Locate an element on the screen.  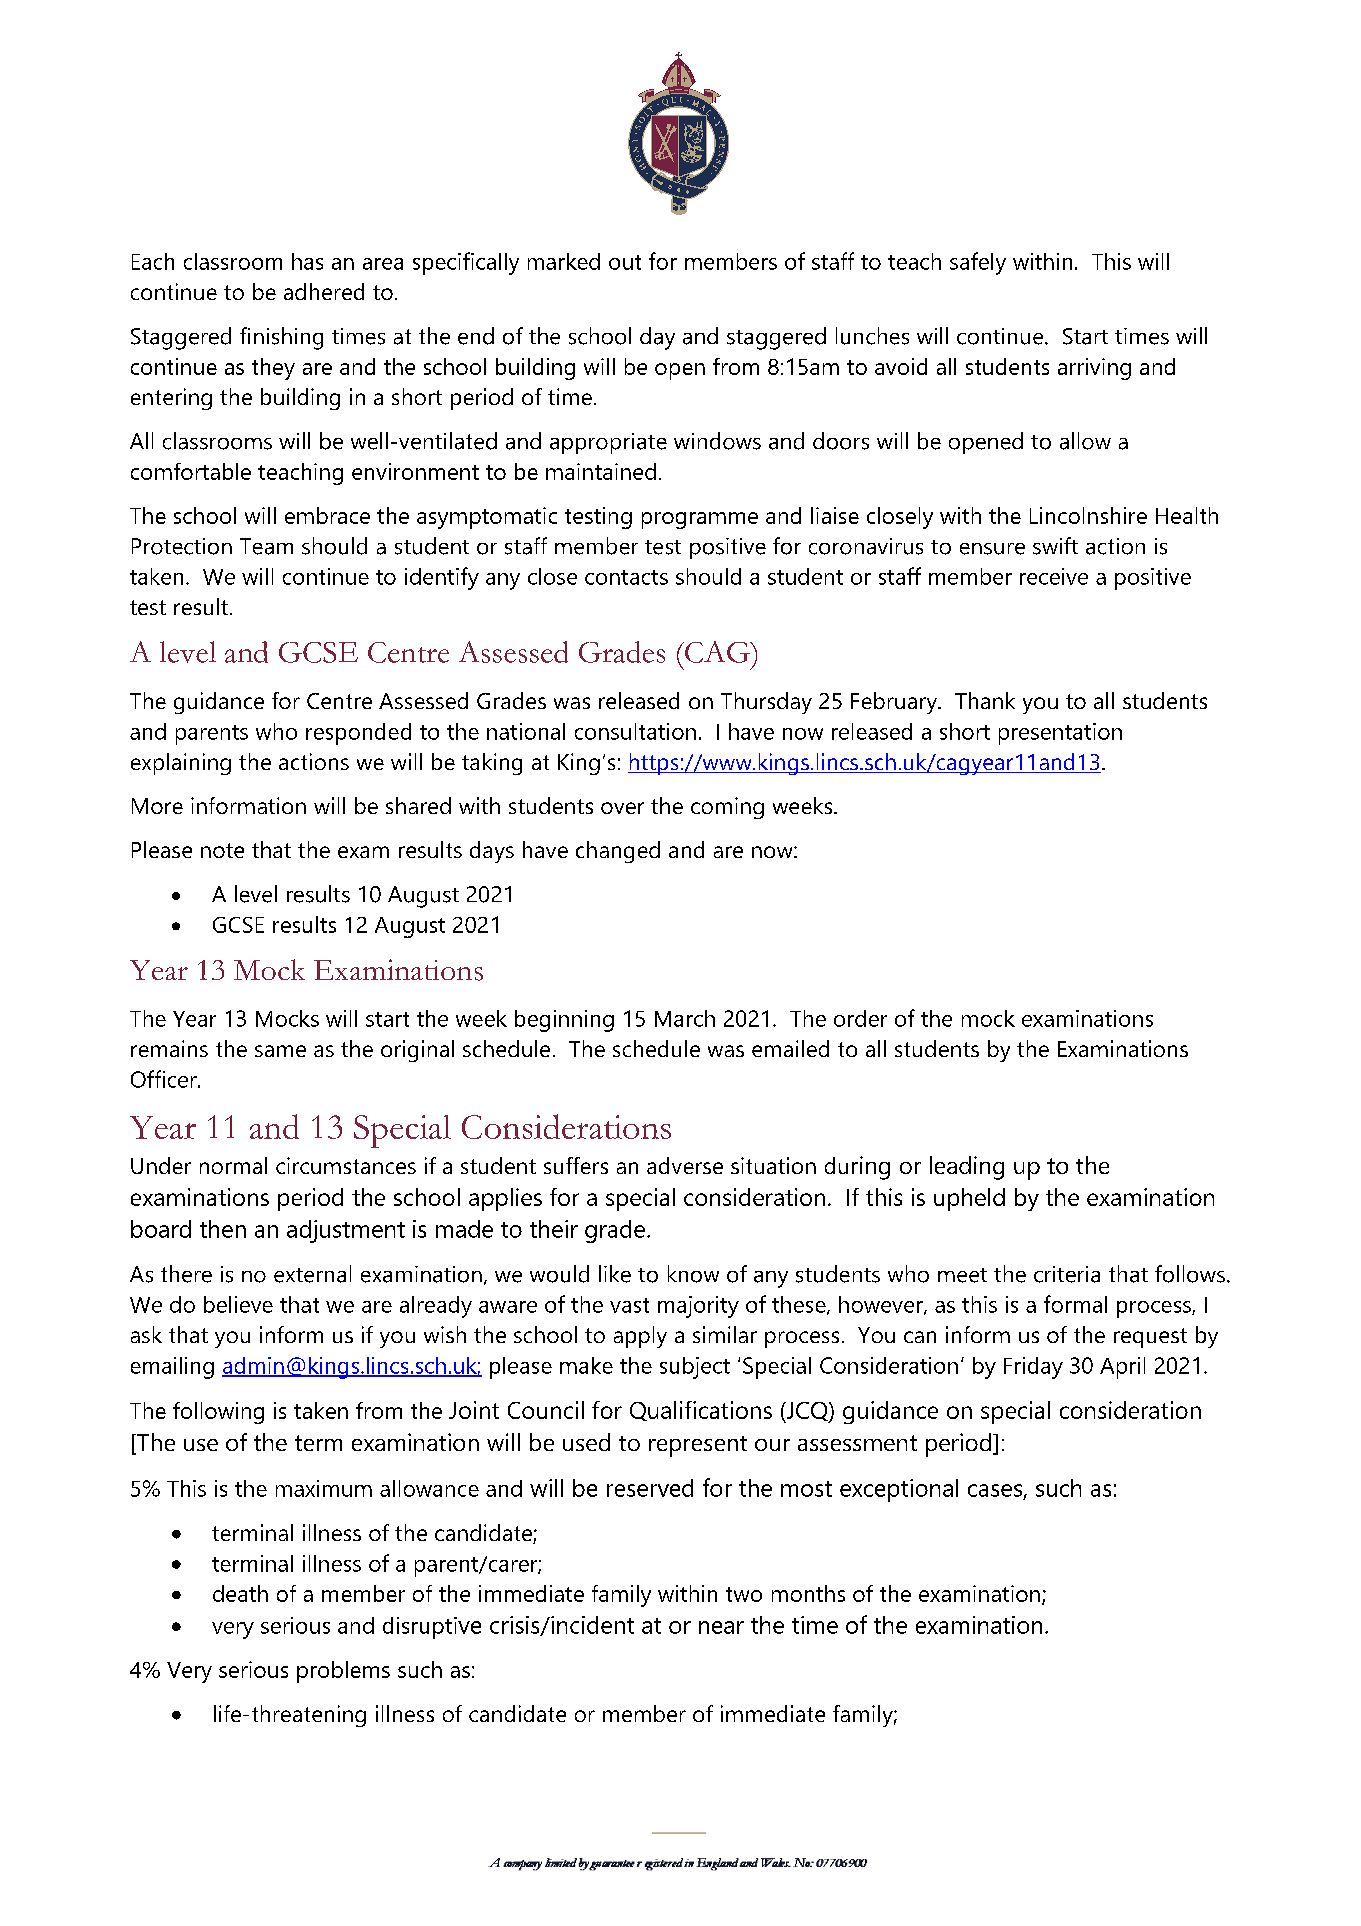
presentation is located at coordinates (1060, 734).
